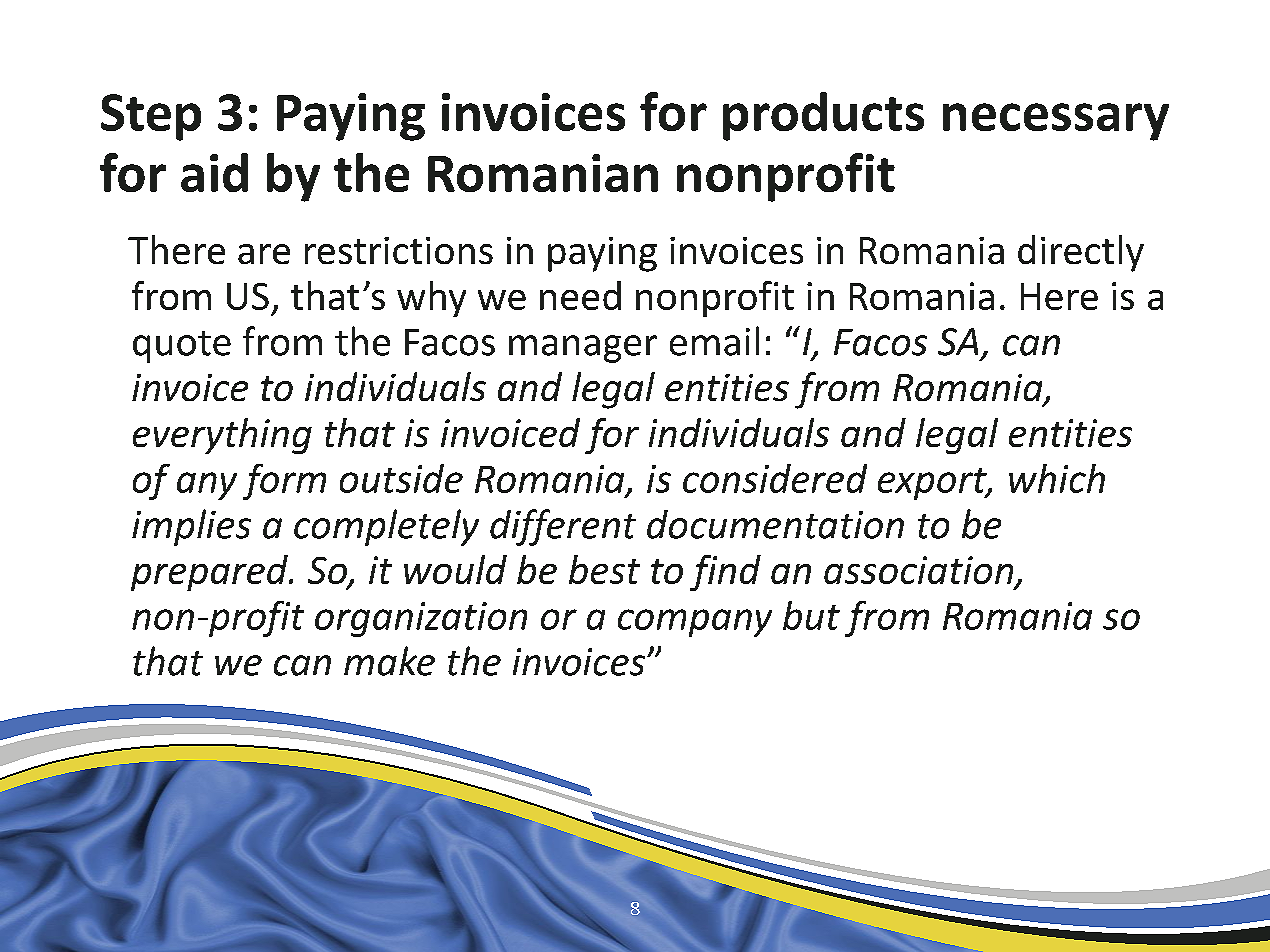 This screenshot has width=1270, height=952. What do you see at coordinates (389, 661) in the screenshot?
I see `make` at bounding box center [389, 661].
